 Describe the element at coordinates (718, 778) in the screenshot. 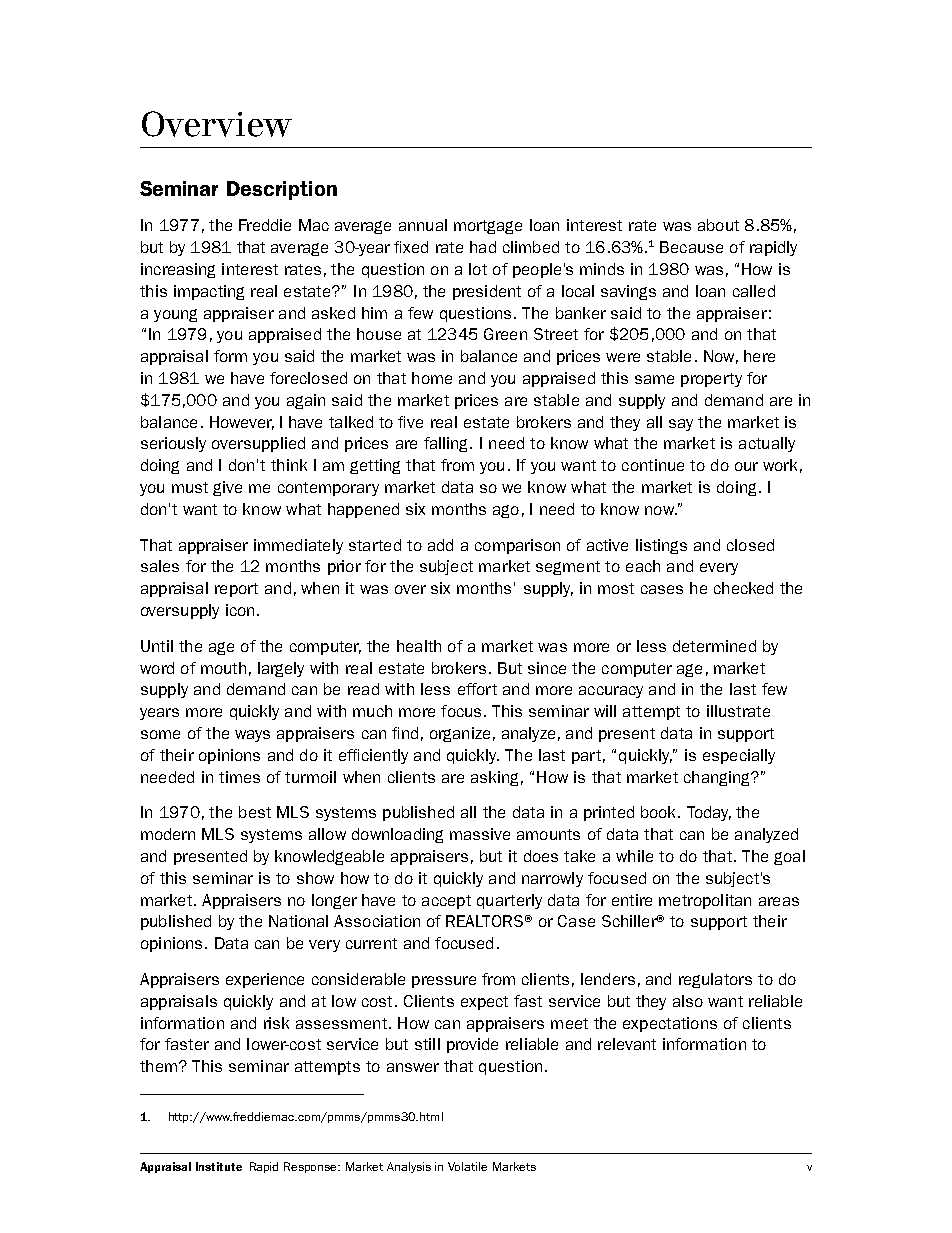

I see `changing` at that location.
